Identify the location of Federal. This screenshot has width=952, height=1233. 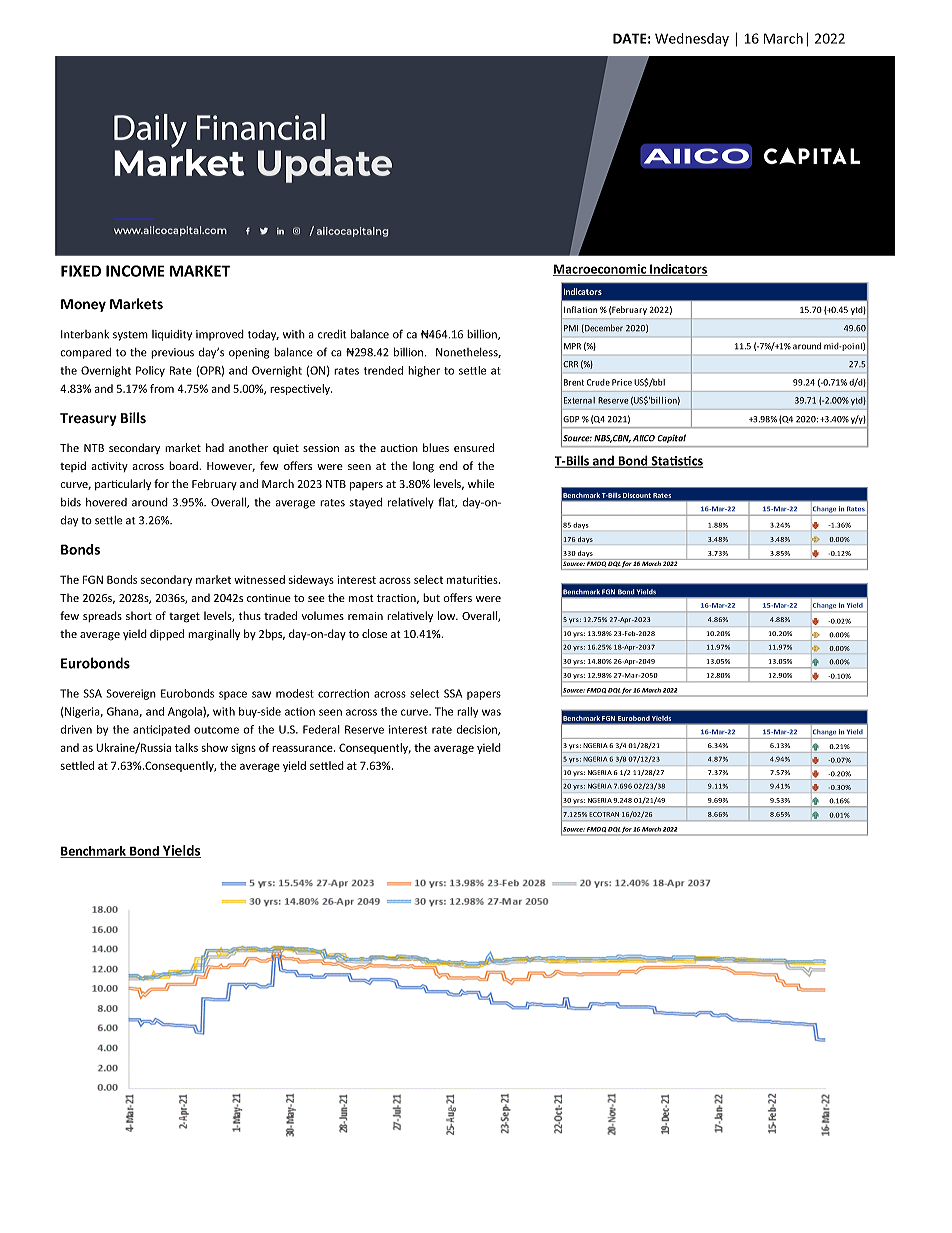
(321, 729).
